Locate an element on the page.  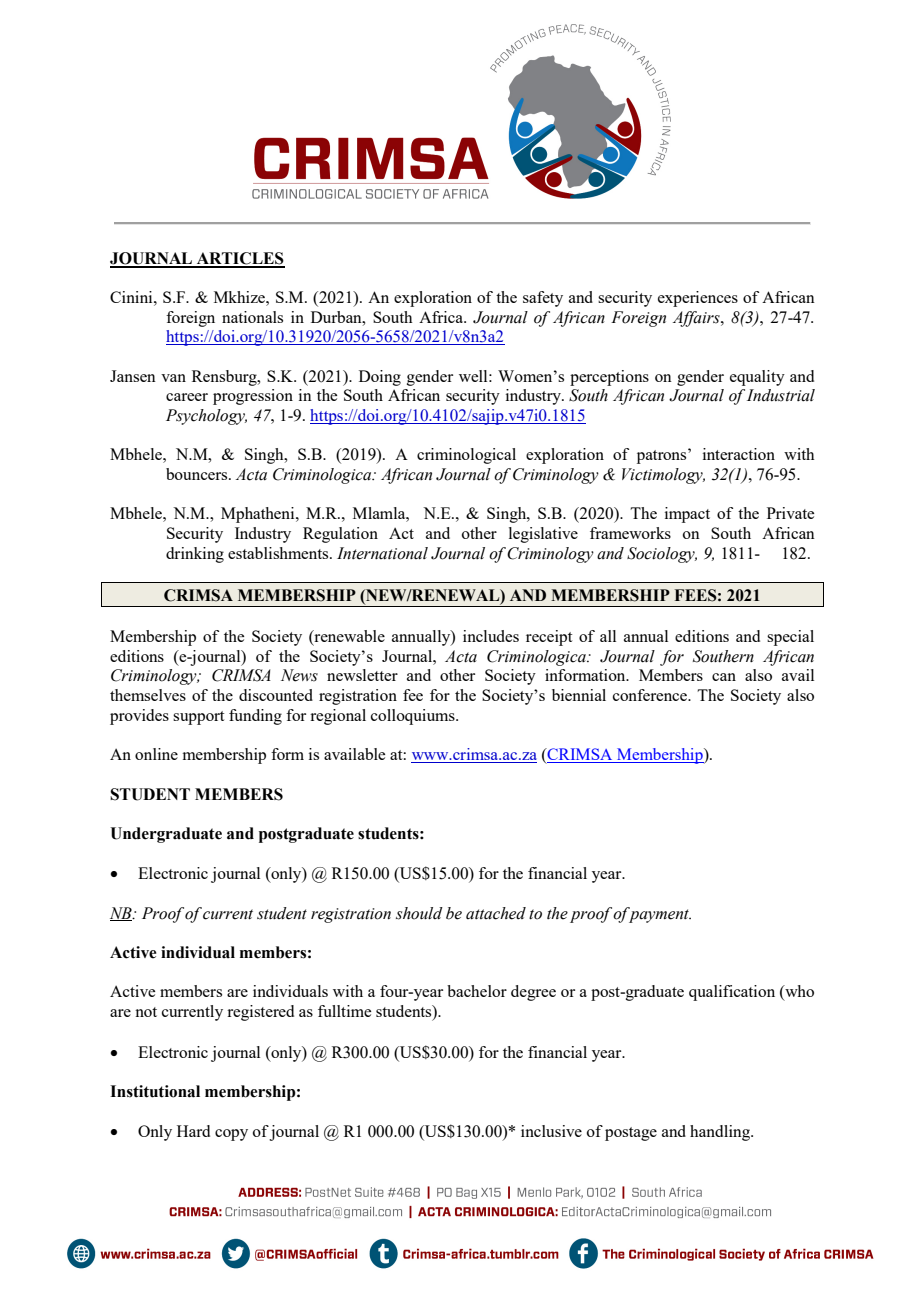
includes is located at coordinates (491, 636).
